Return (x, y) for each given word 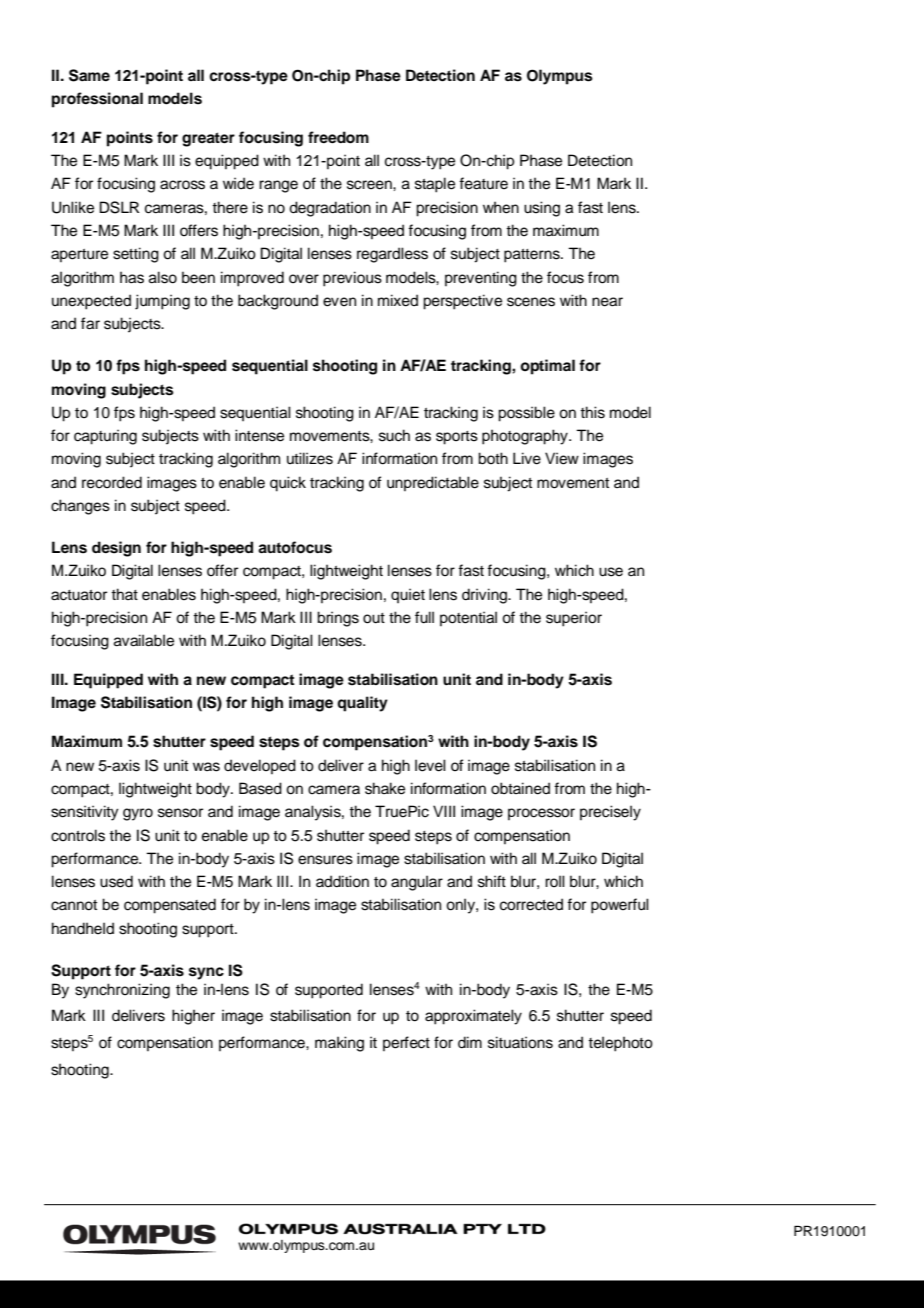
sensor (180, 813)
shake (385, 788)
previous (352, 279)
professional (97, 100)
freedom (338, 137)
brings (338, 619)
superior (574, 619)
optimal (547, 367)
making (339, 1044)
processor (541, 814)
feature (483, 183)
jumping (162, 302)
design (116, 549)
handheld (83, 928)
